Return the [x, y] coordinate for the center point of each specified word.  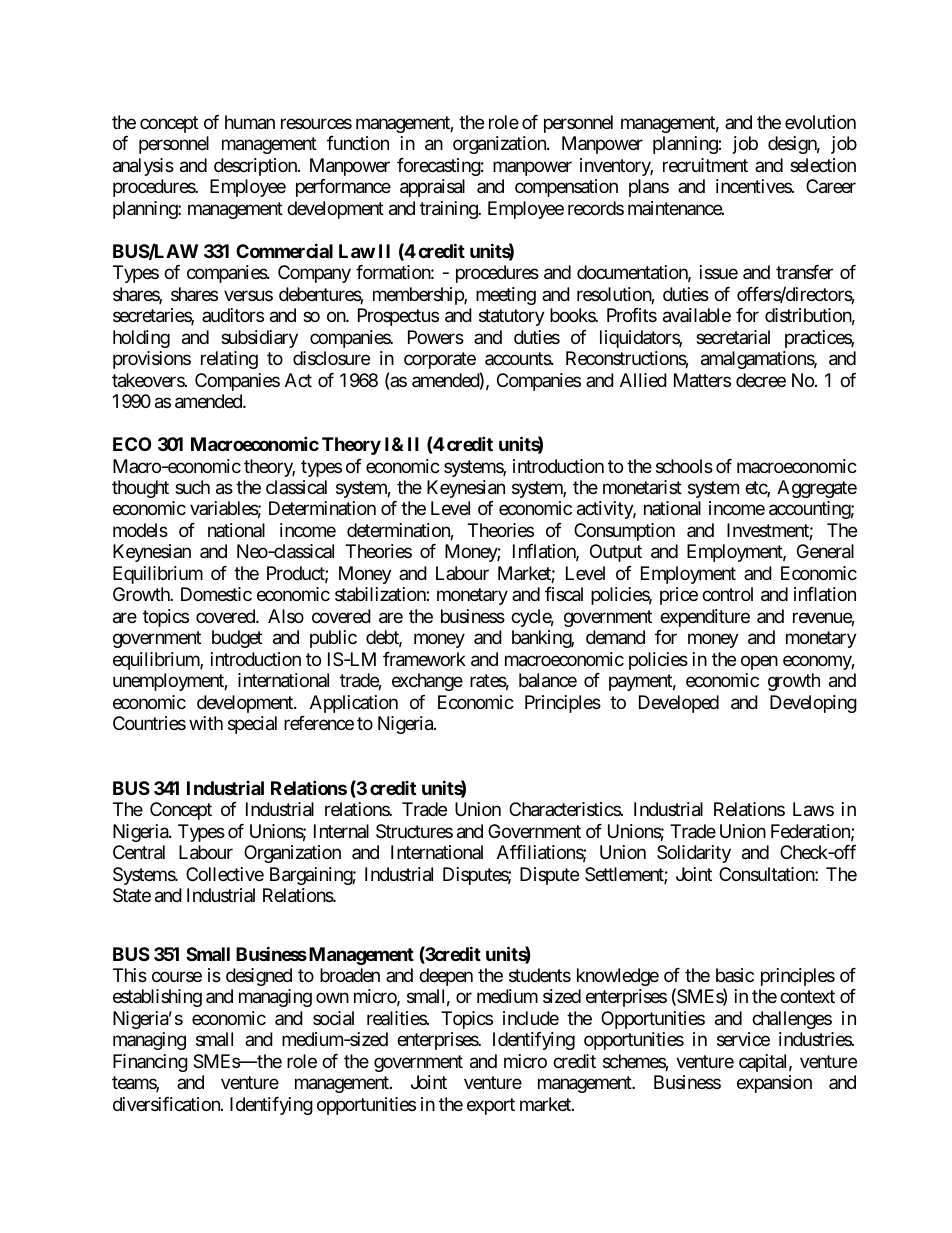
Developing [813, 704]
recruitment [705, 165]
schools [684, 466]
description [256, 167]
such [192, 487]
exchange [427, 682]
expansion [774, 1084]
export [491, 1106]
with [206, 723]
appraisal [432, 188]
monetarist [642, 487]
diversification [167, 1104]
